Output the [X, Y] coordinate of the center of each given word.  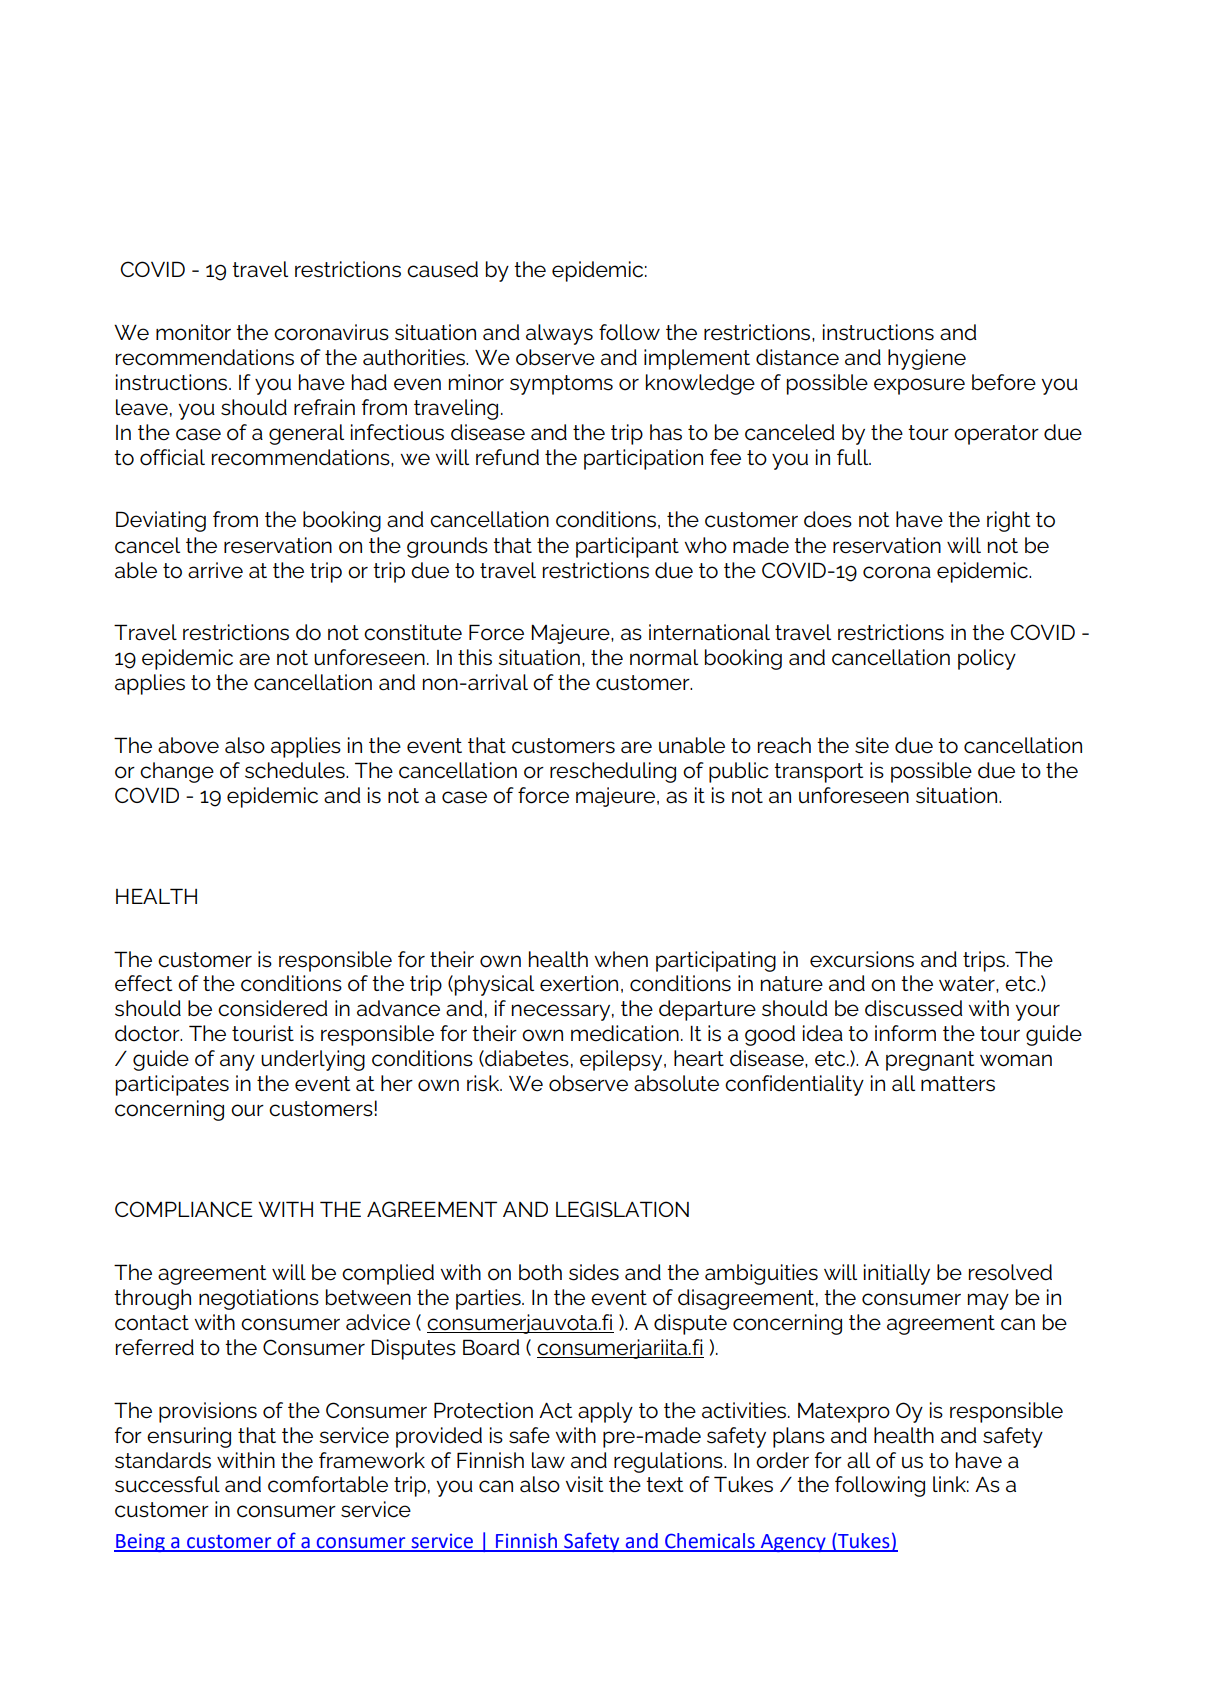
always [559, 334]
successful [167, 1484]
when [621, 959]
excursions [862, 959]
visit [584, 1484]
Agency [793, 1543]
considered [273, 1008]
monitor [193, 332]
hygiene [927, 359]
